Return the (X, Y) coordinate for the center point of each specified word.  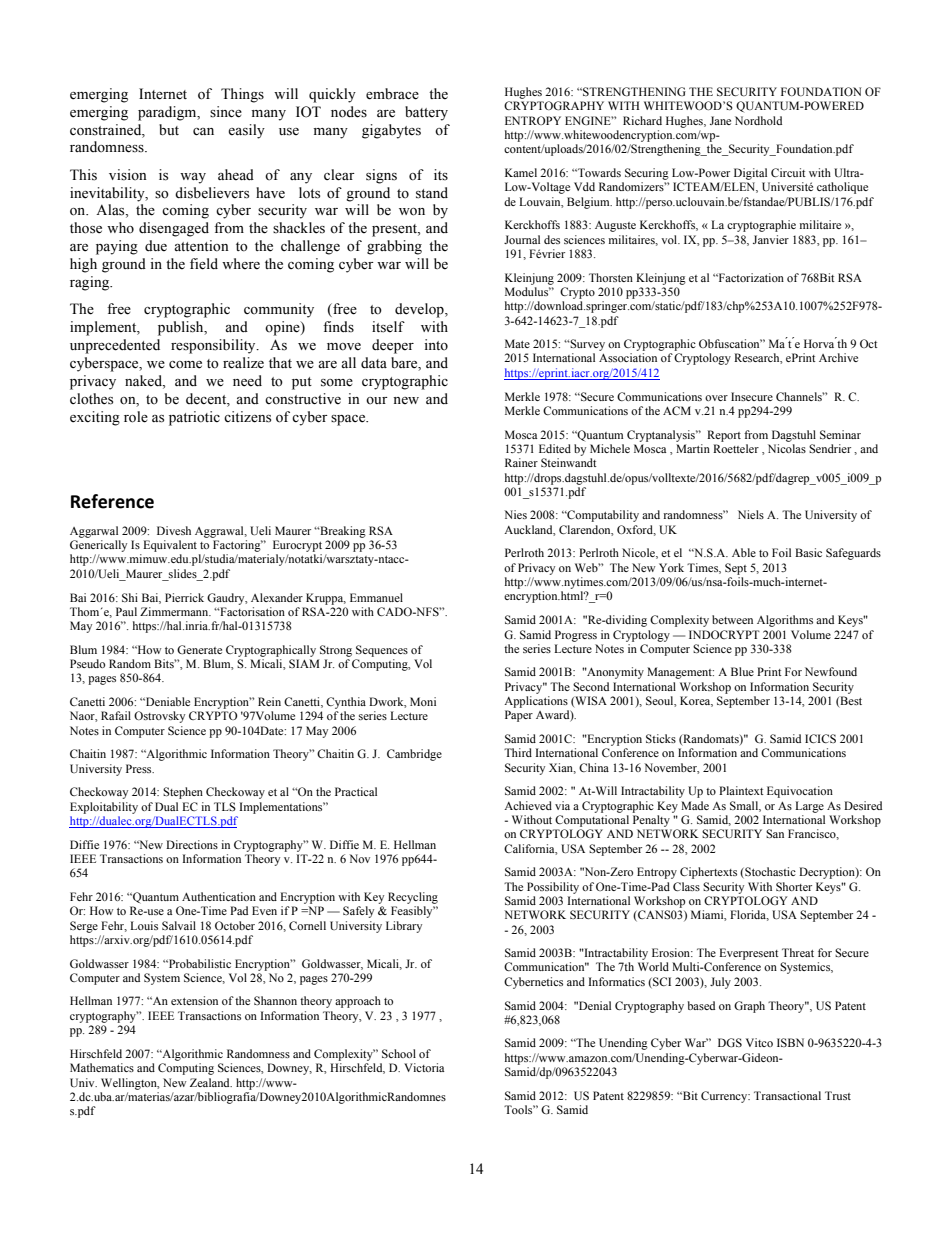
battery (426, 113)
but (169, 130)
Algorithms (785, 621)
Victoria (424, 1067)
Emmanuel (376, 597)
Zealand (211, 1082)
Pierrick (184, 597)
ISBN (790, 1042)
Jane (720, 120)
